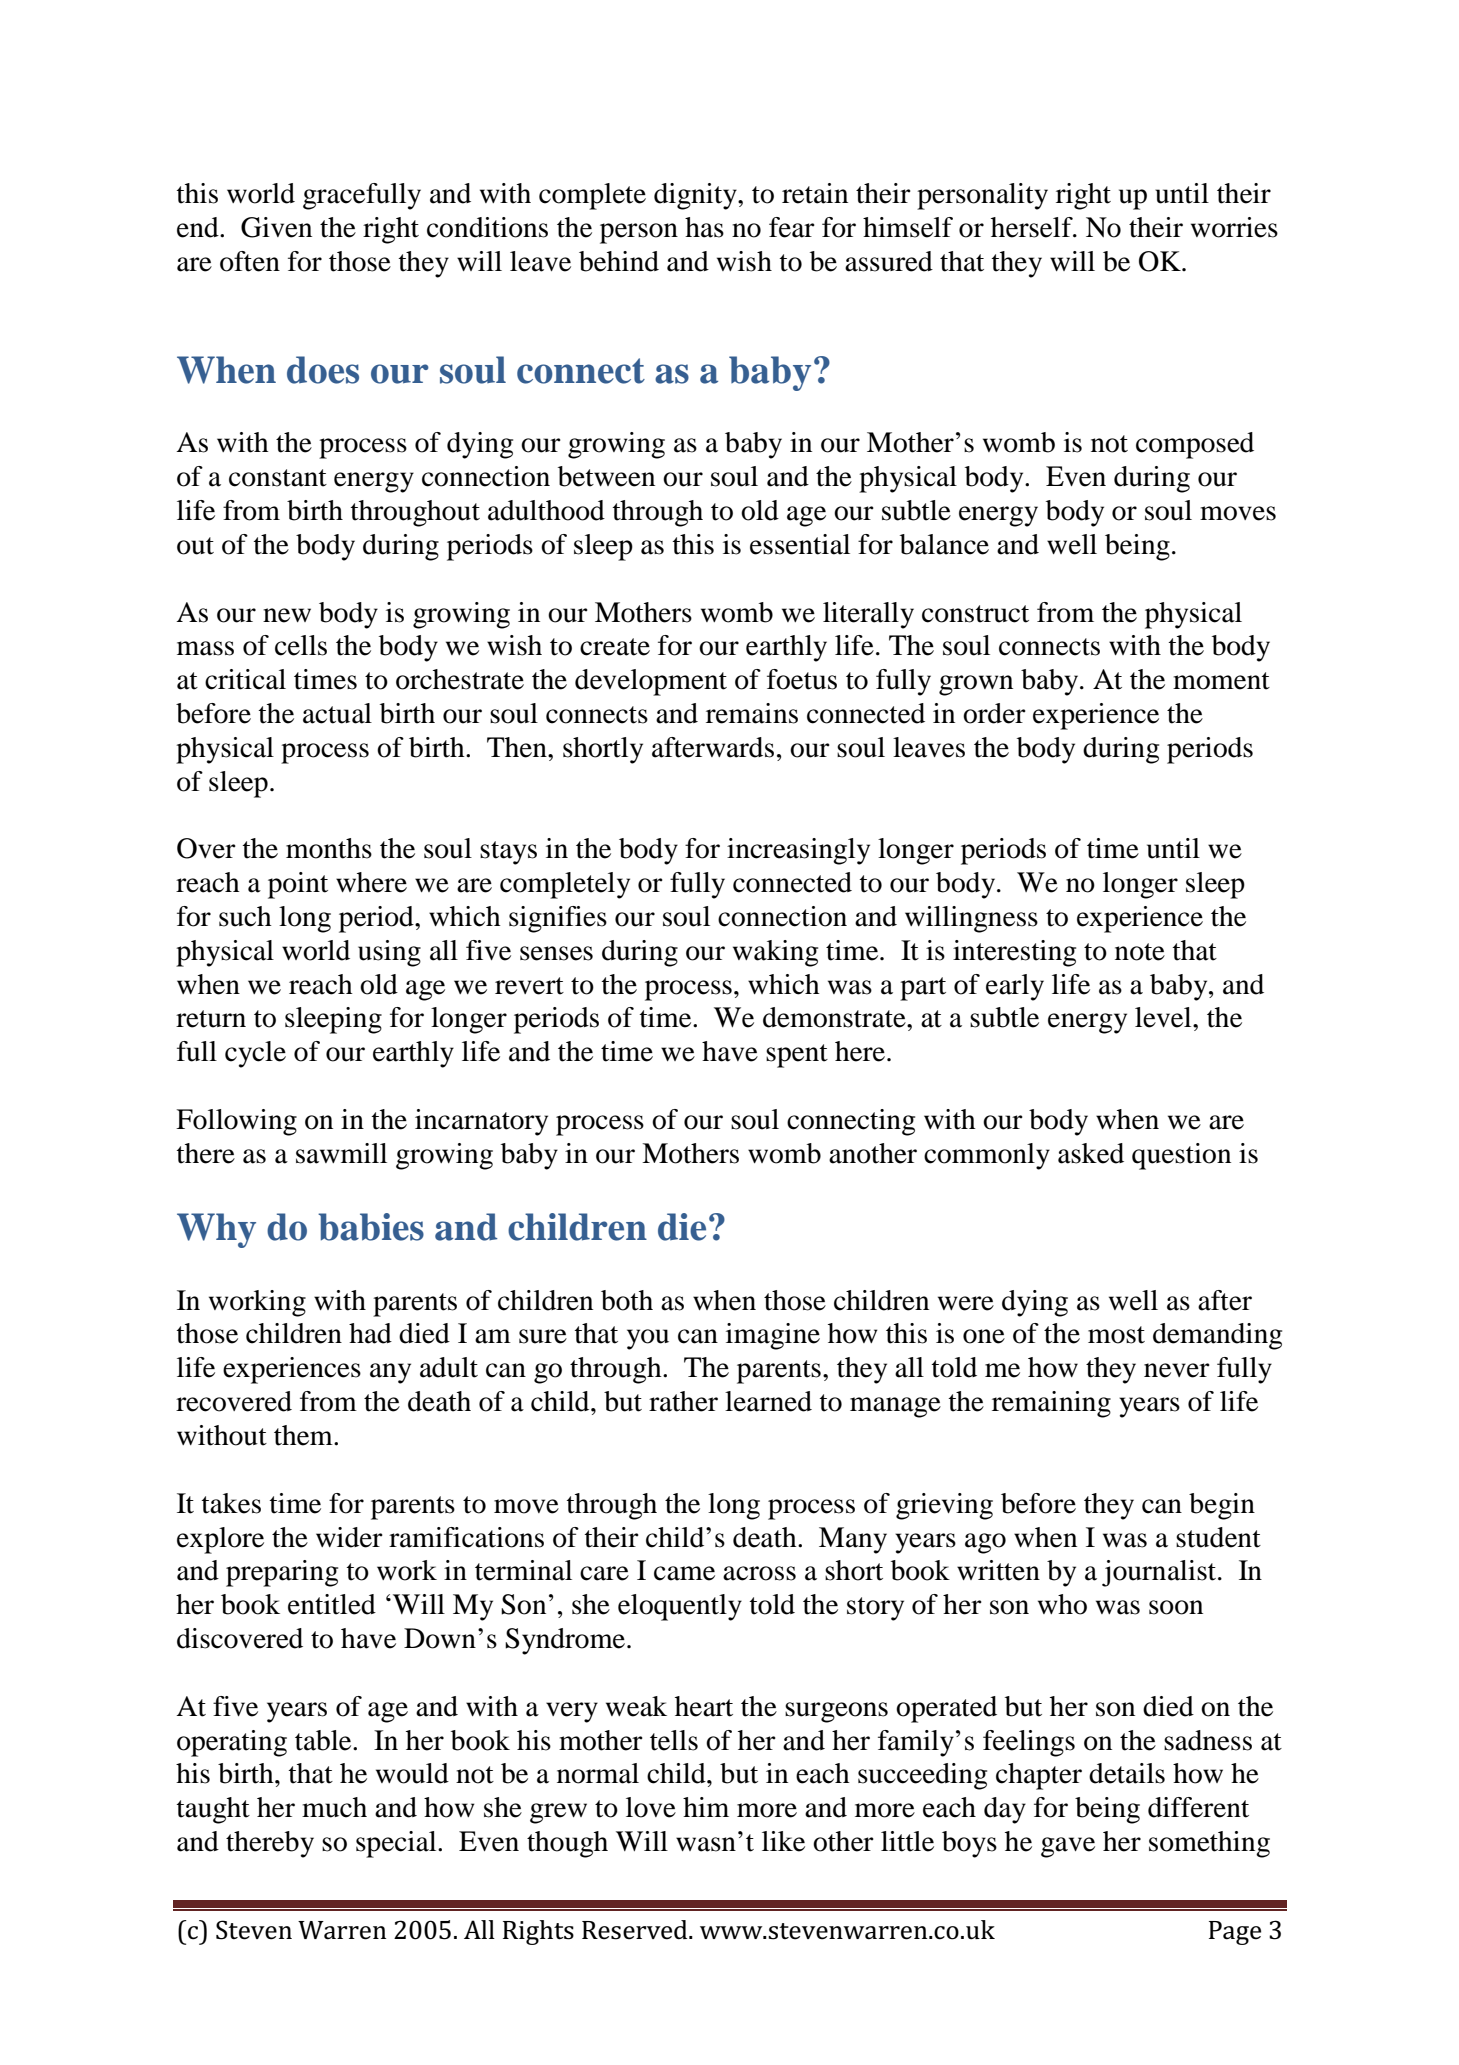 This screenshot has height=2065, width=1459. What do you see at coordinates (276, 227) in the screenshot?
I see `Given` at bounding box center [276, 227].
